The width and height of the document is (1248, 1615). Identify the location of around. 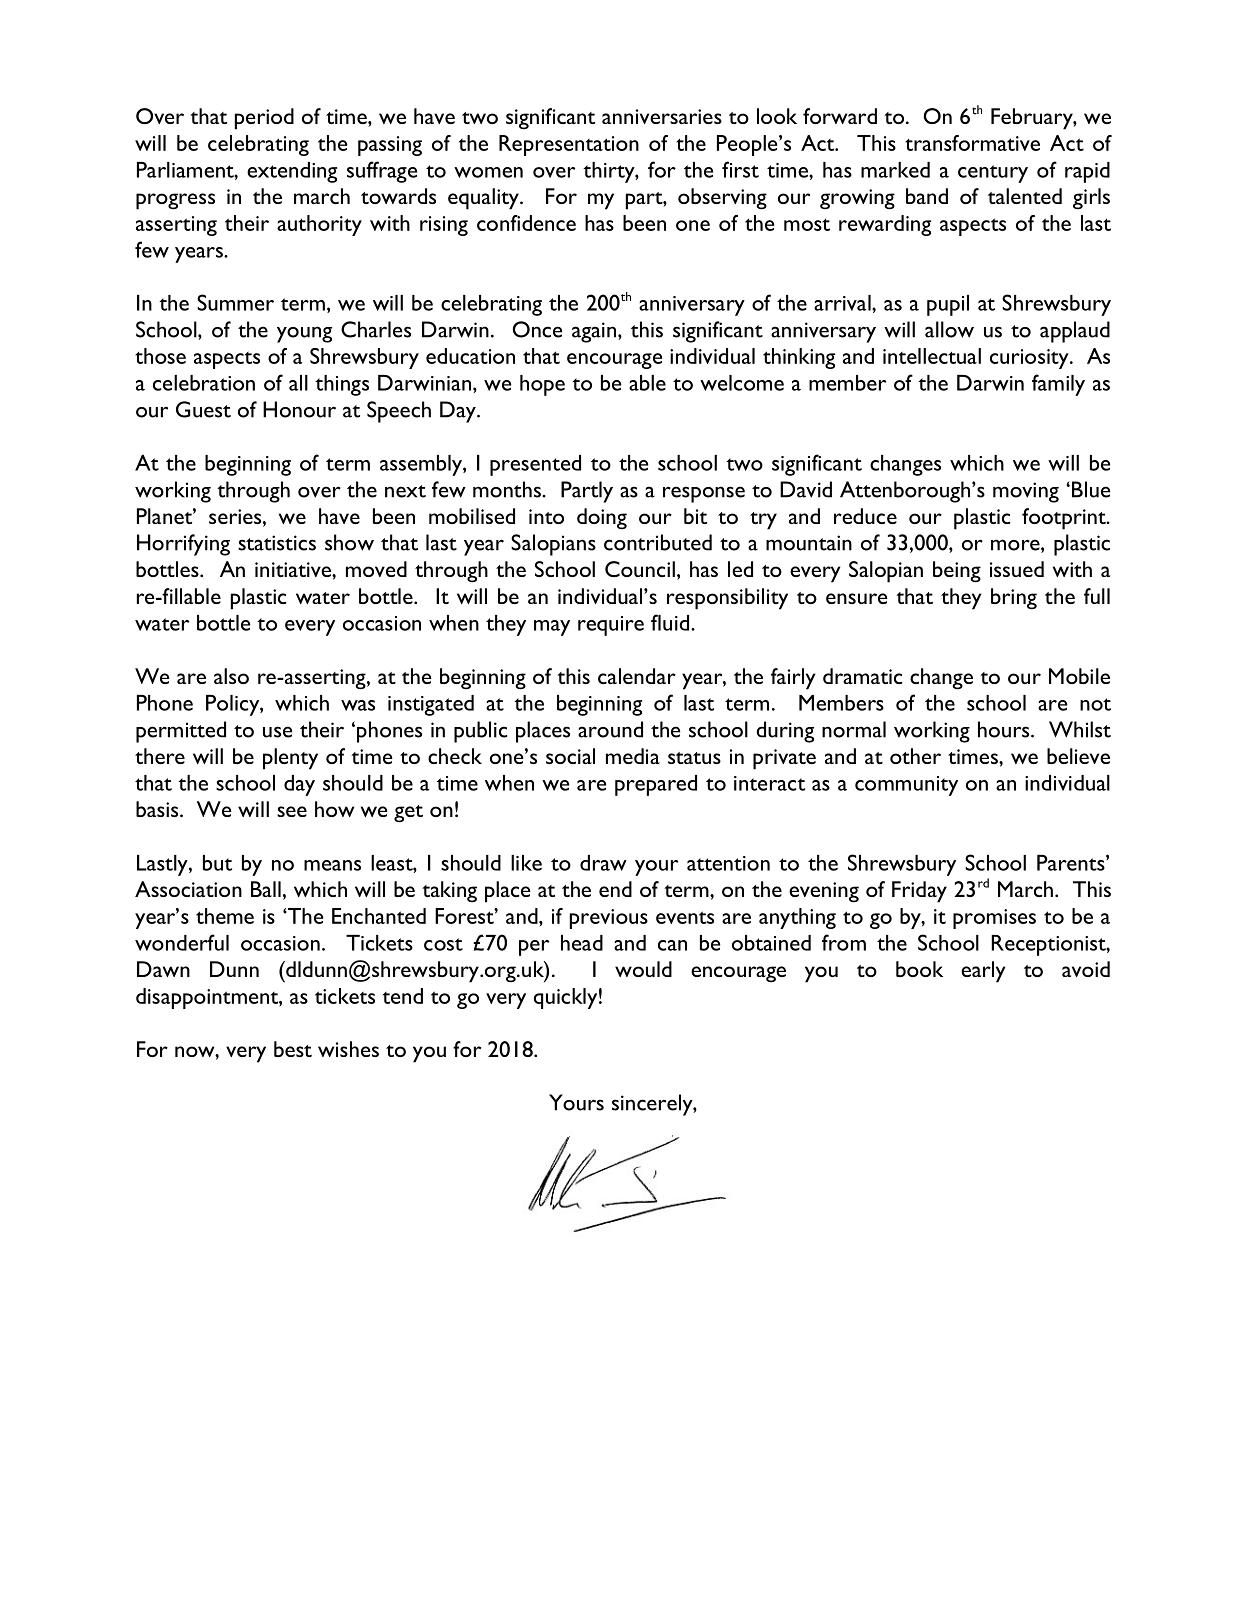
(610, 729).
